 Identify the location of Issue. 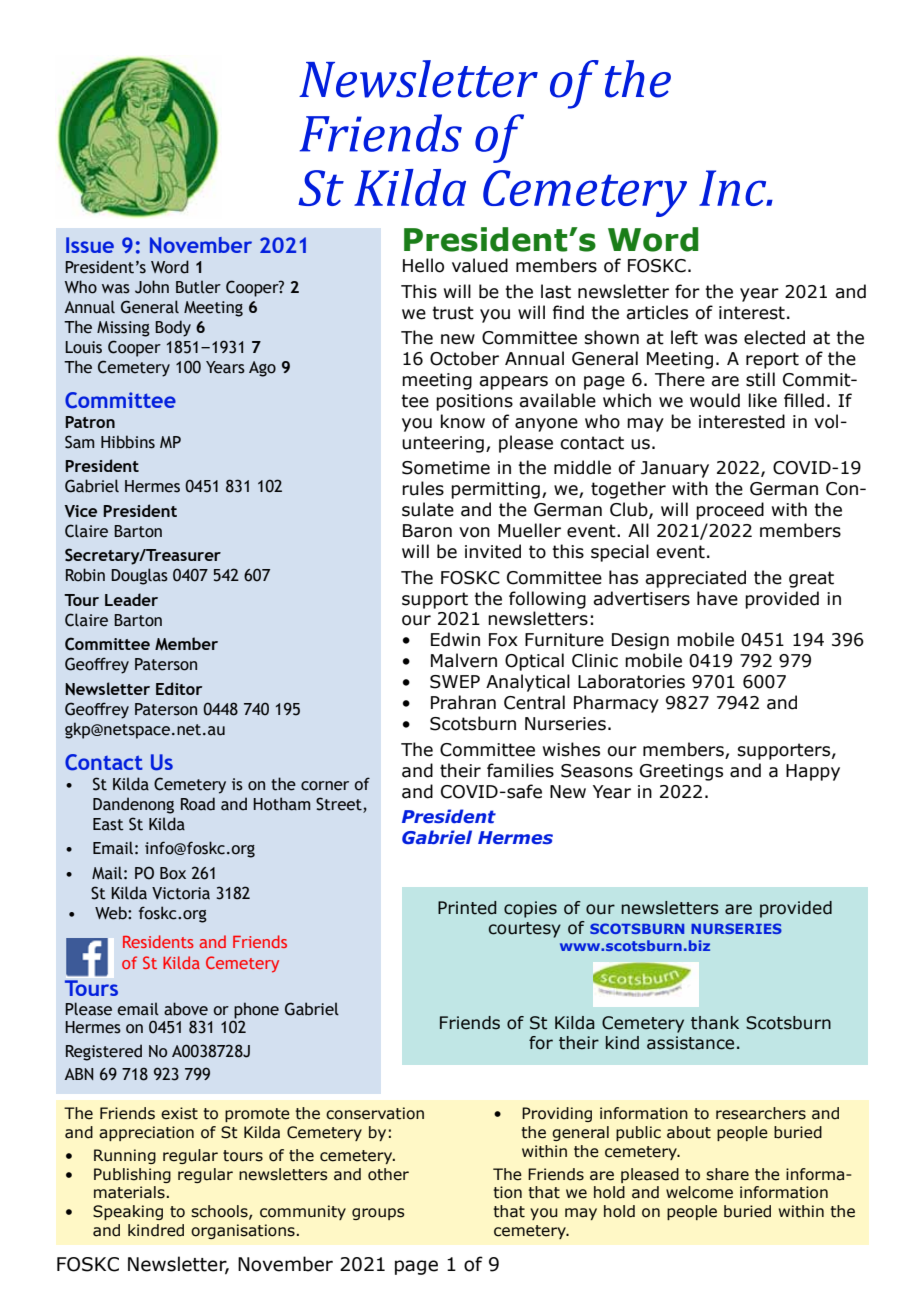
(90, 245).
